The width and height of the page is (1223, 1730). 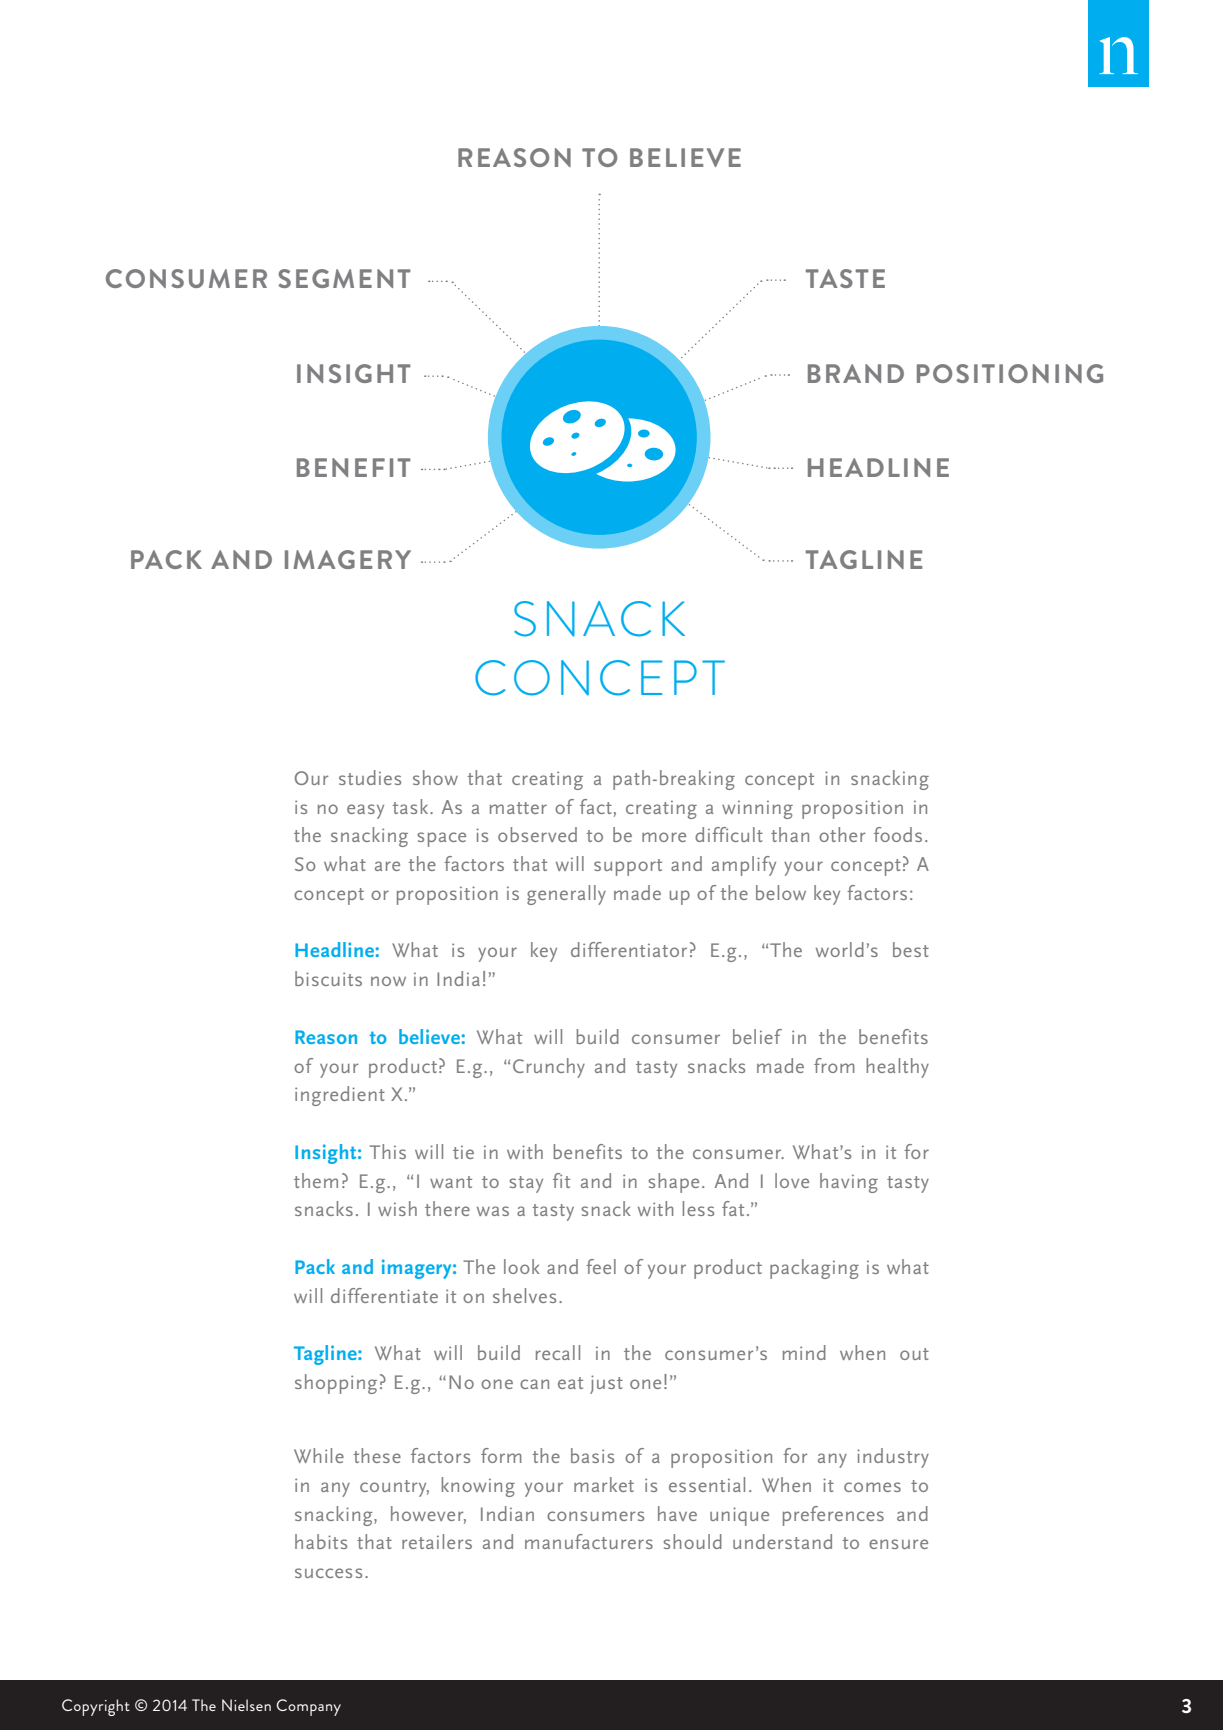 What do you see at coordinates (845, 278) in the page?
I see `TASTE` at bounding box center [845, 278].
